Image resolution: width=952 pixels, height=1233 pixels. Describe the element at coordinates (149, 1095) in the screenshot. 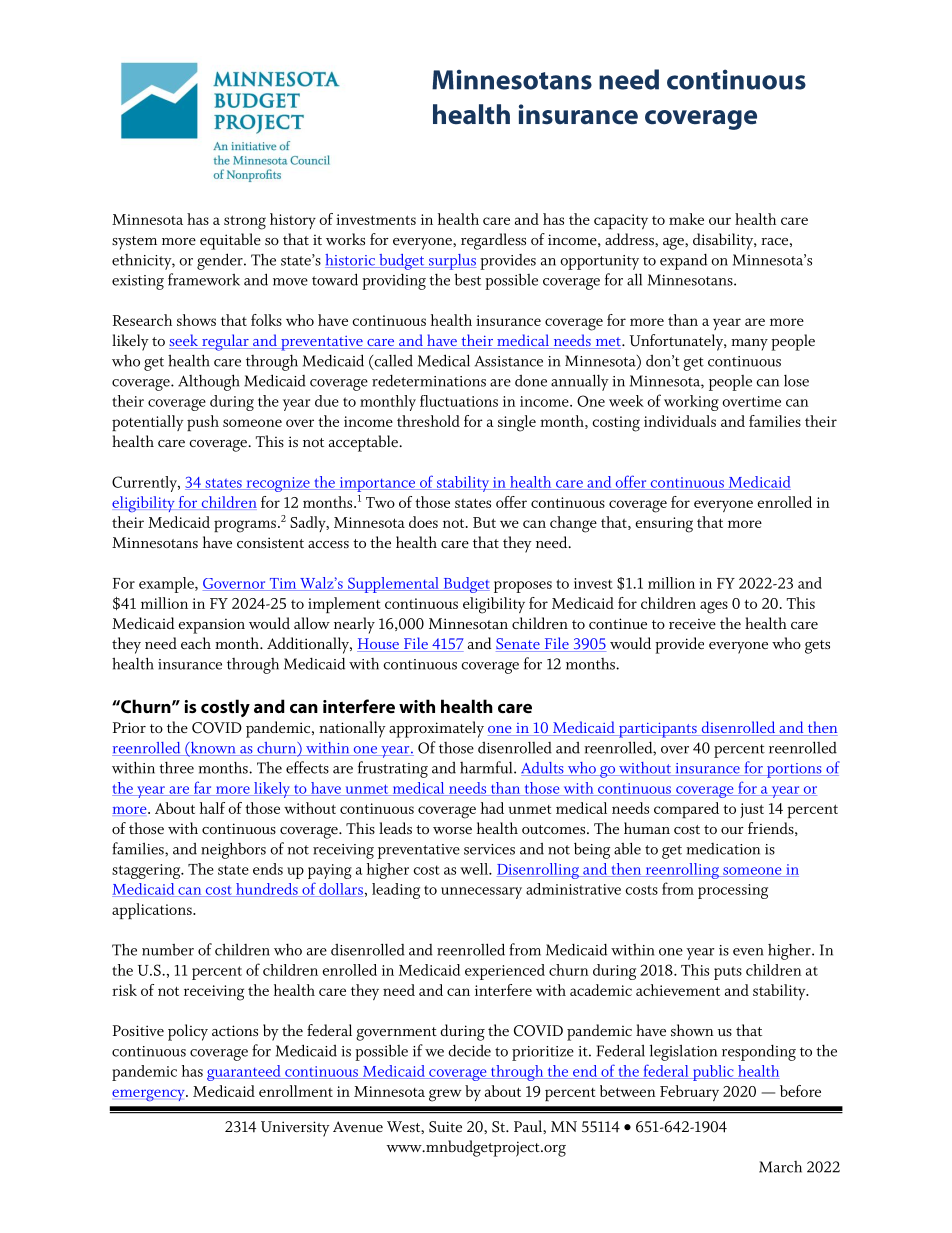

I see `emergency` at that location.
